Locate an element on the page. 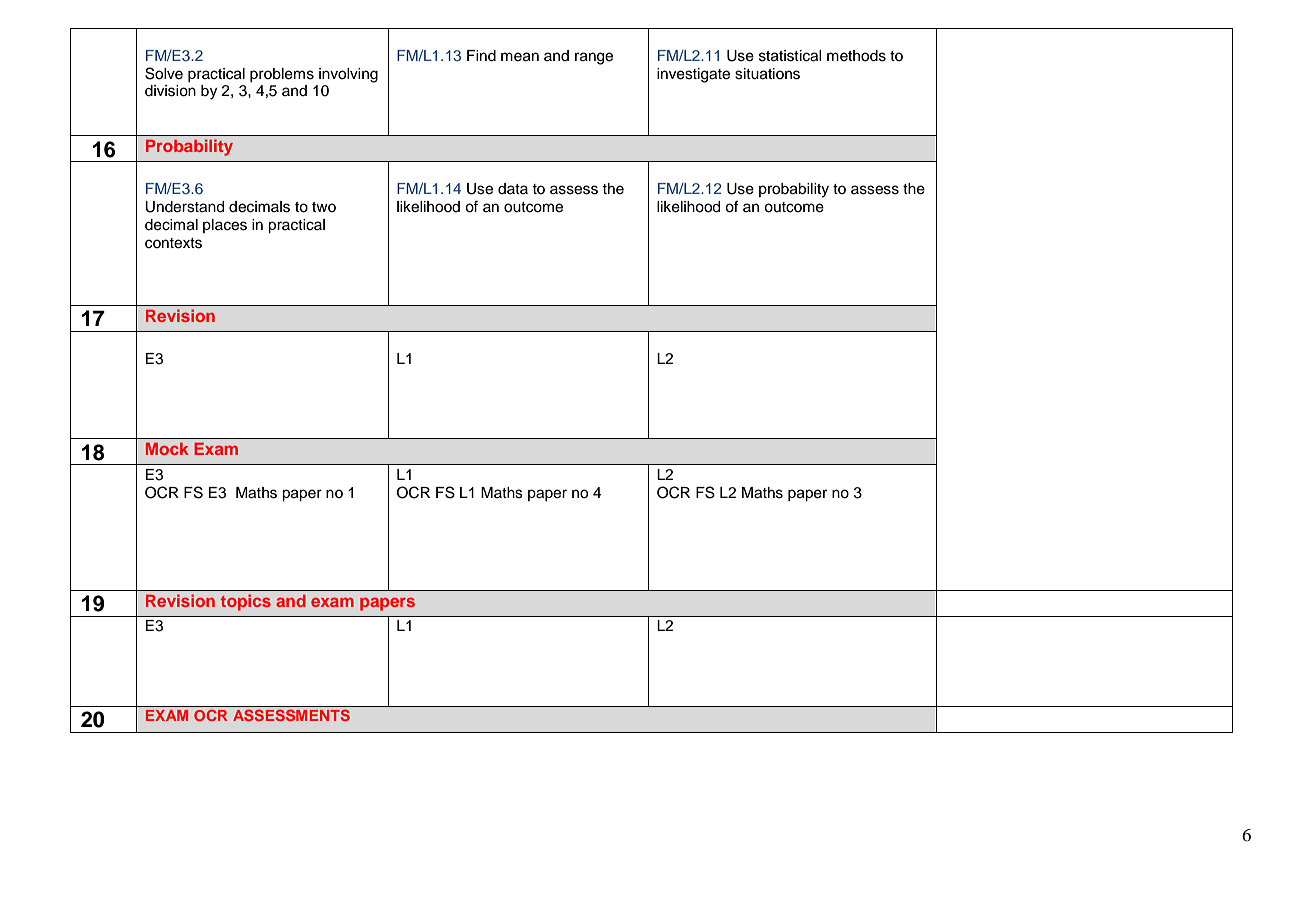  problems is located at coordinates (282, 75).
